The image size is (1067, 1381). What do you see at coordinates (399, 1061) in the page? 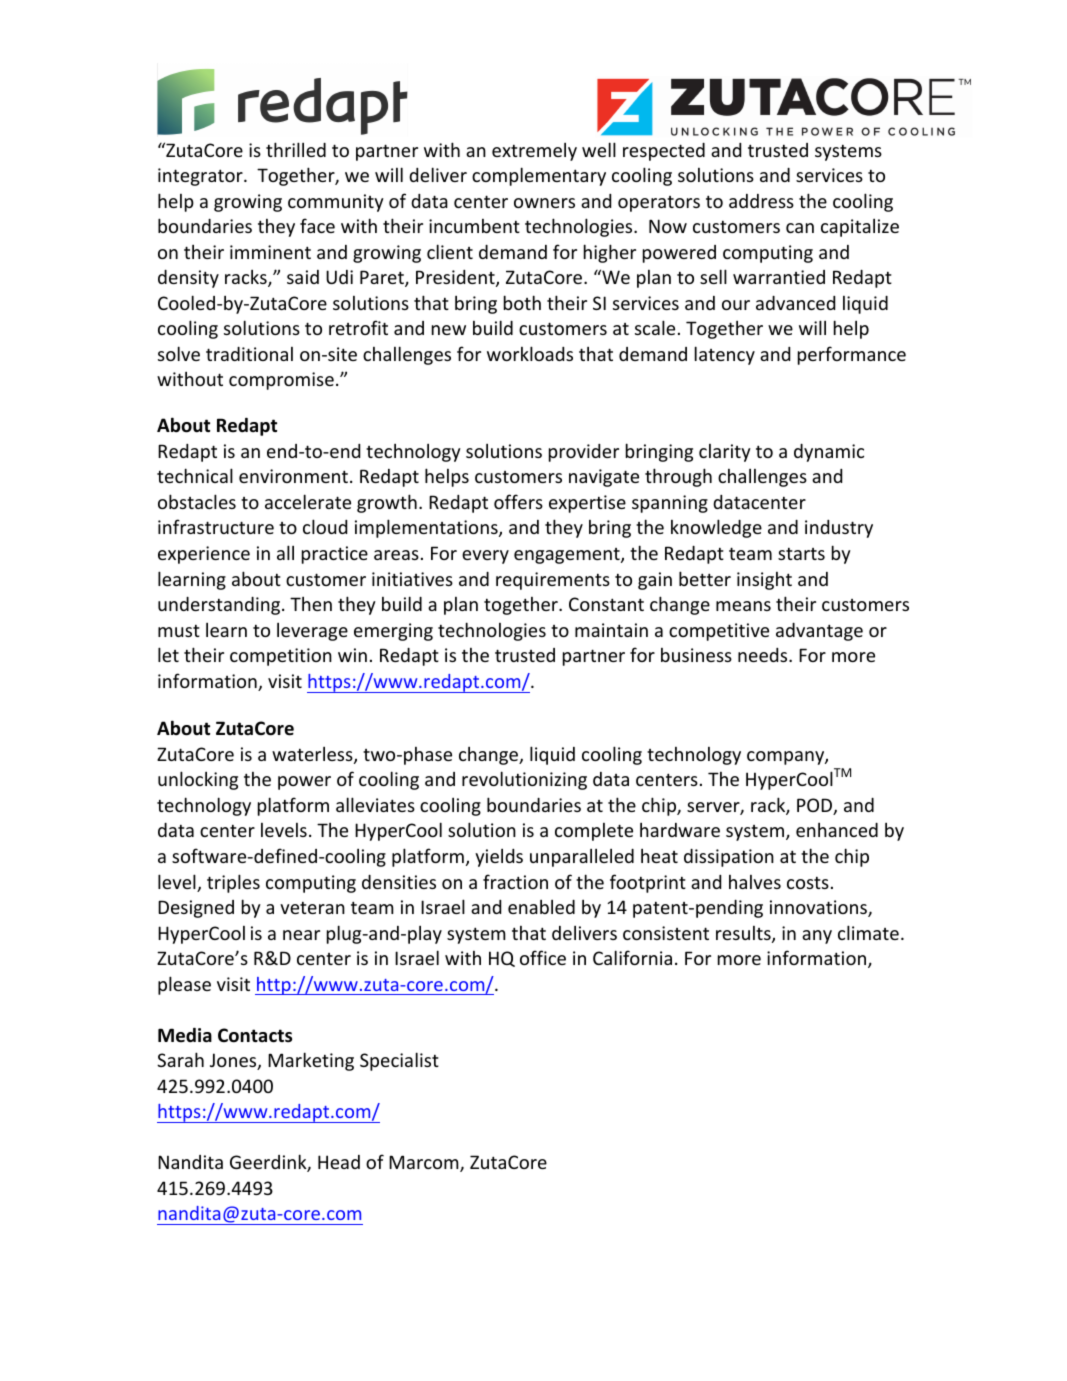
I see `Specialist` at bounding box center [399, 1061].
